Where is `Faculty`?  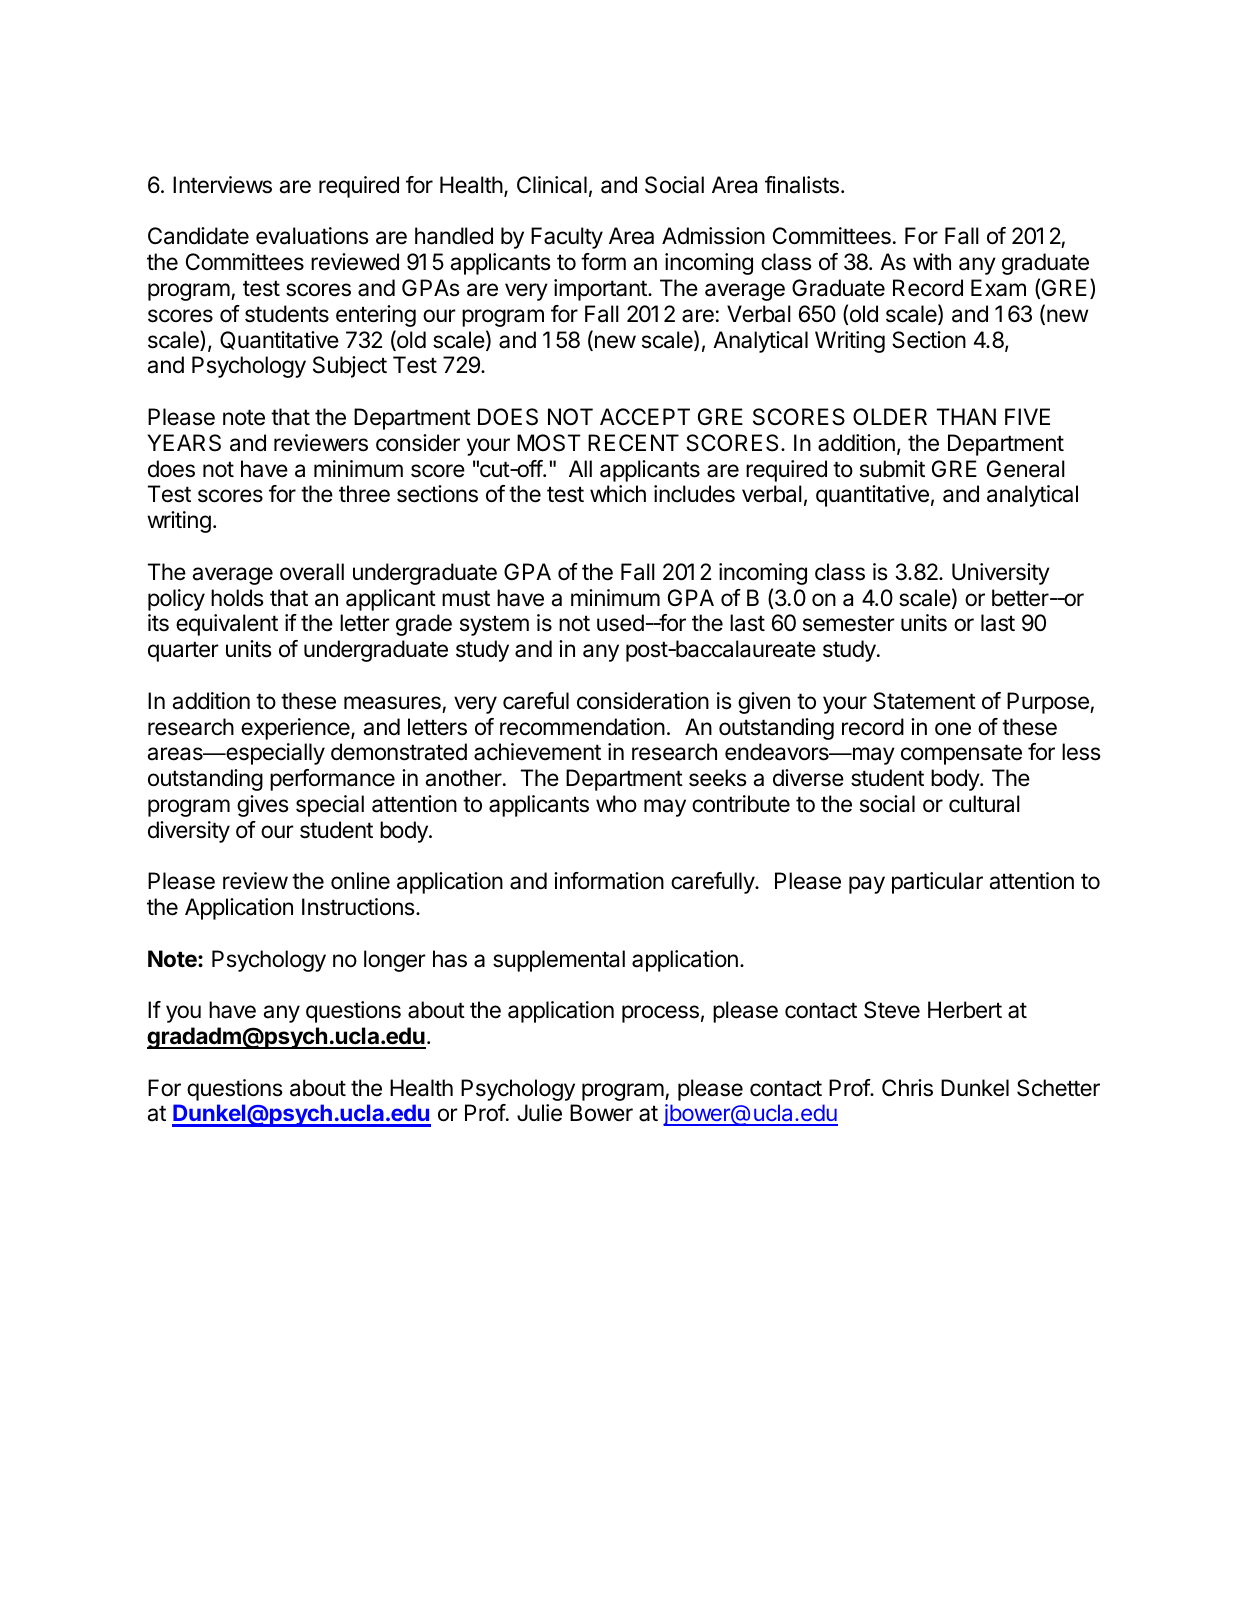
Faculty is located at coordinates (567, 238).
